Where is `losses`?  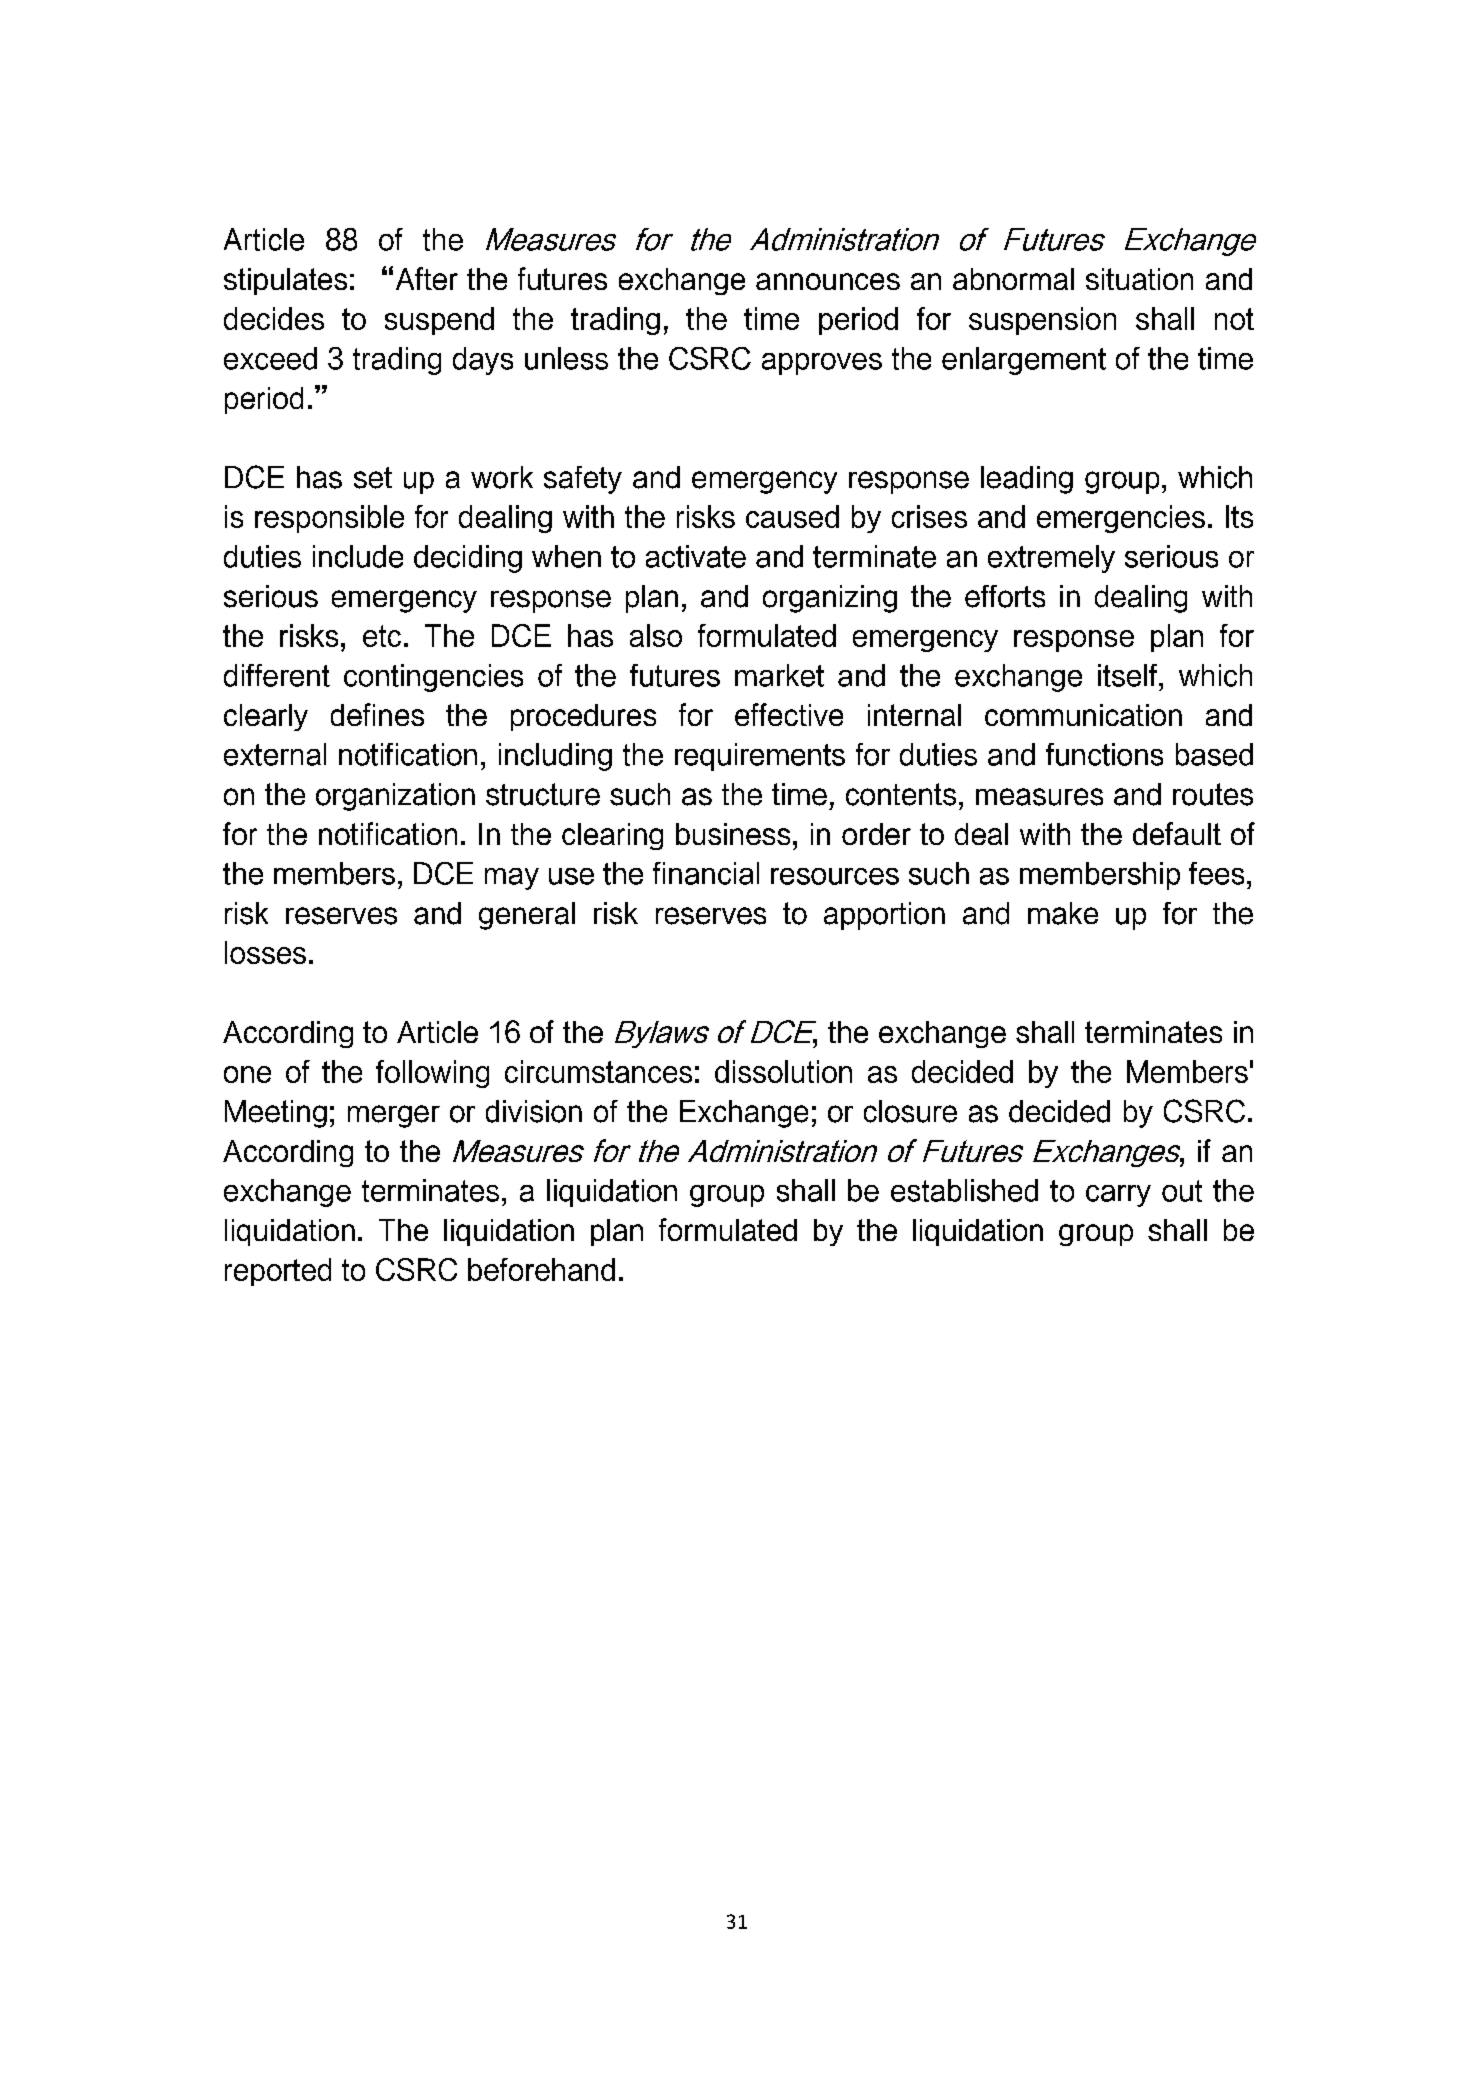 losses is located at coordinates (265, 952).
